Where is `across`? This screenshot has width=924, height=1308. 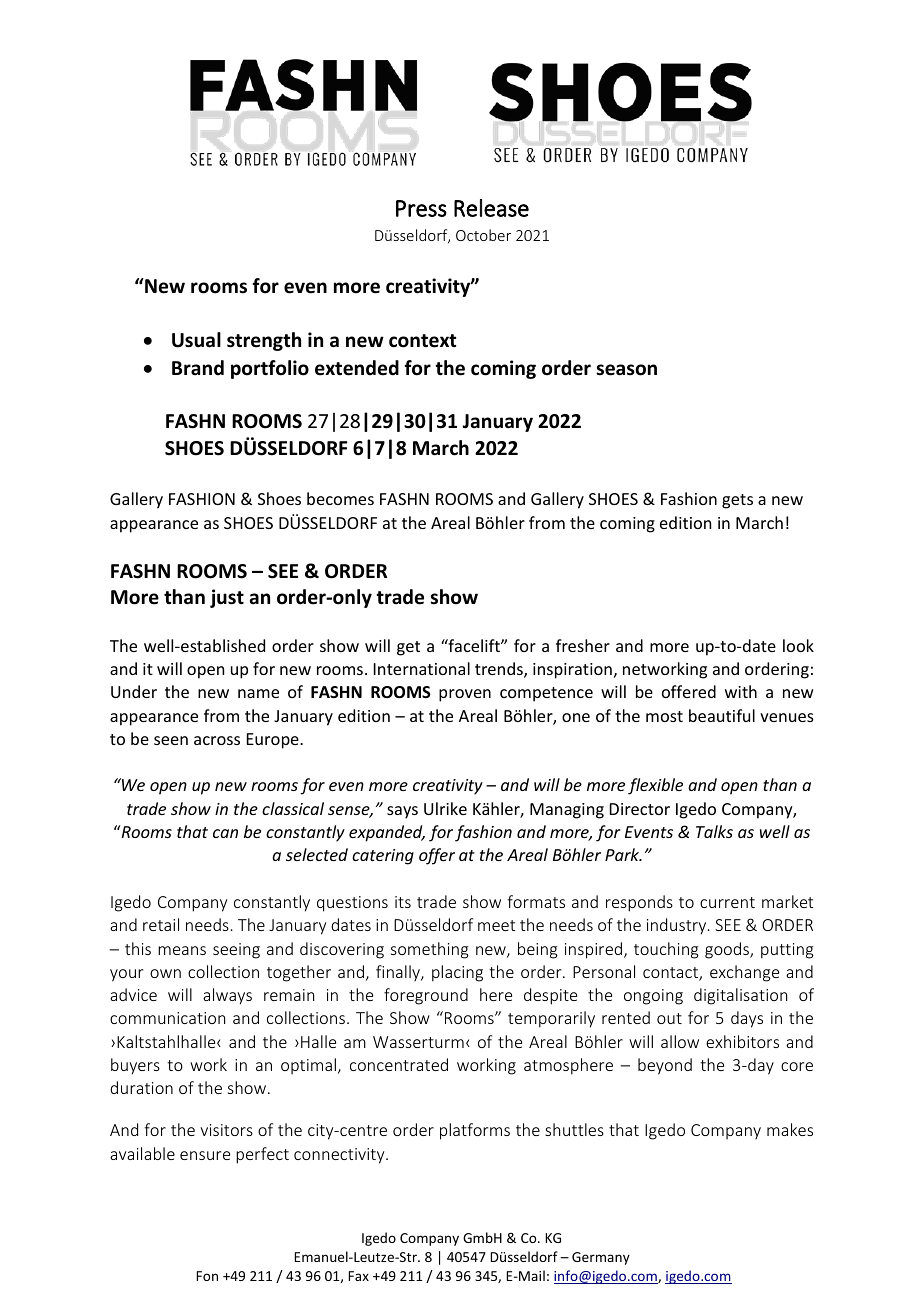 across is located at coordinates (217, 740).
